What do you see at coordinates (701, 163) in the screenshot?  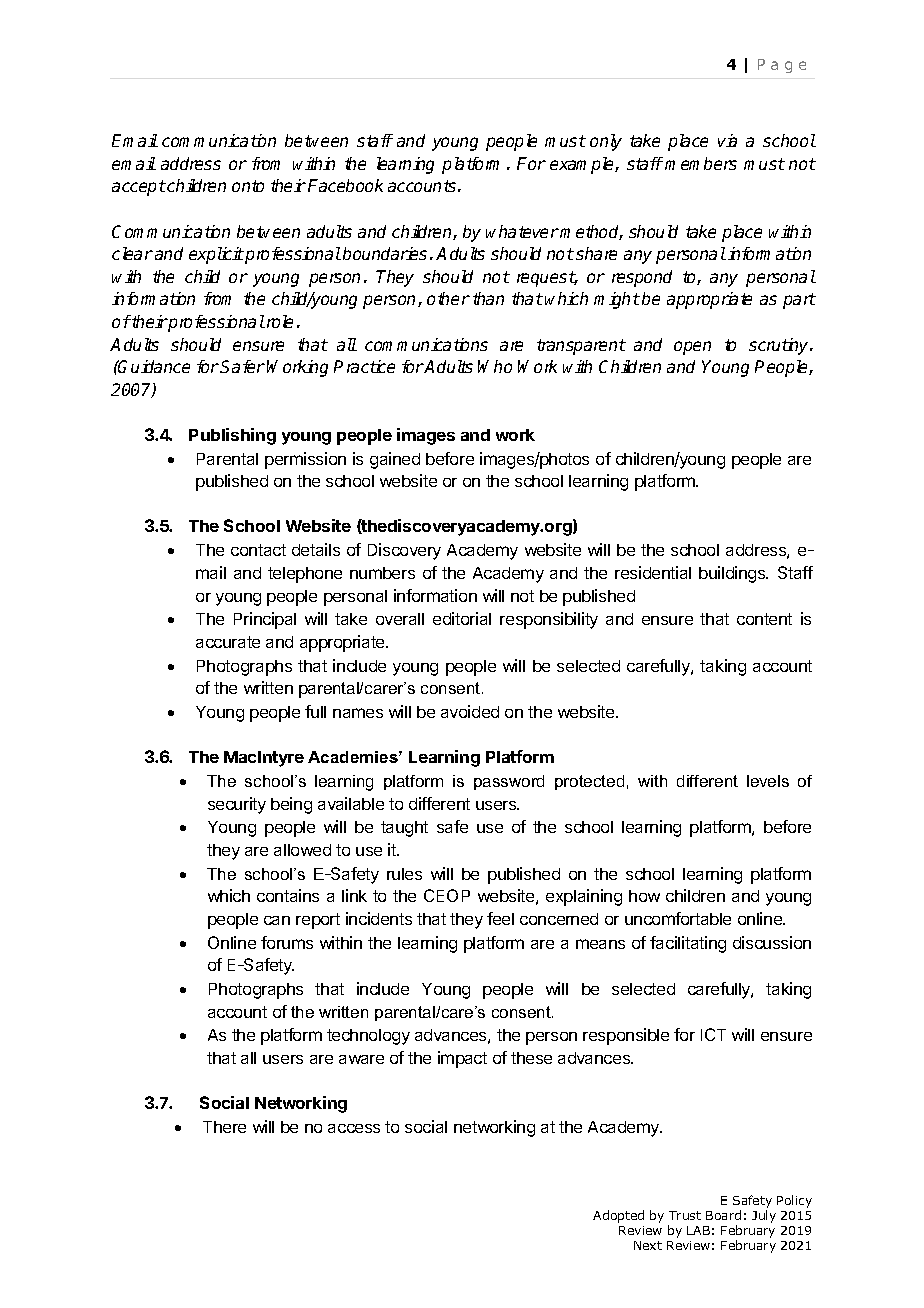 I see `members` at bounding box center [701, 163].
